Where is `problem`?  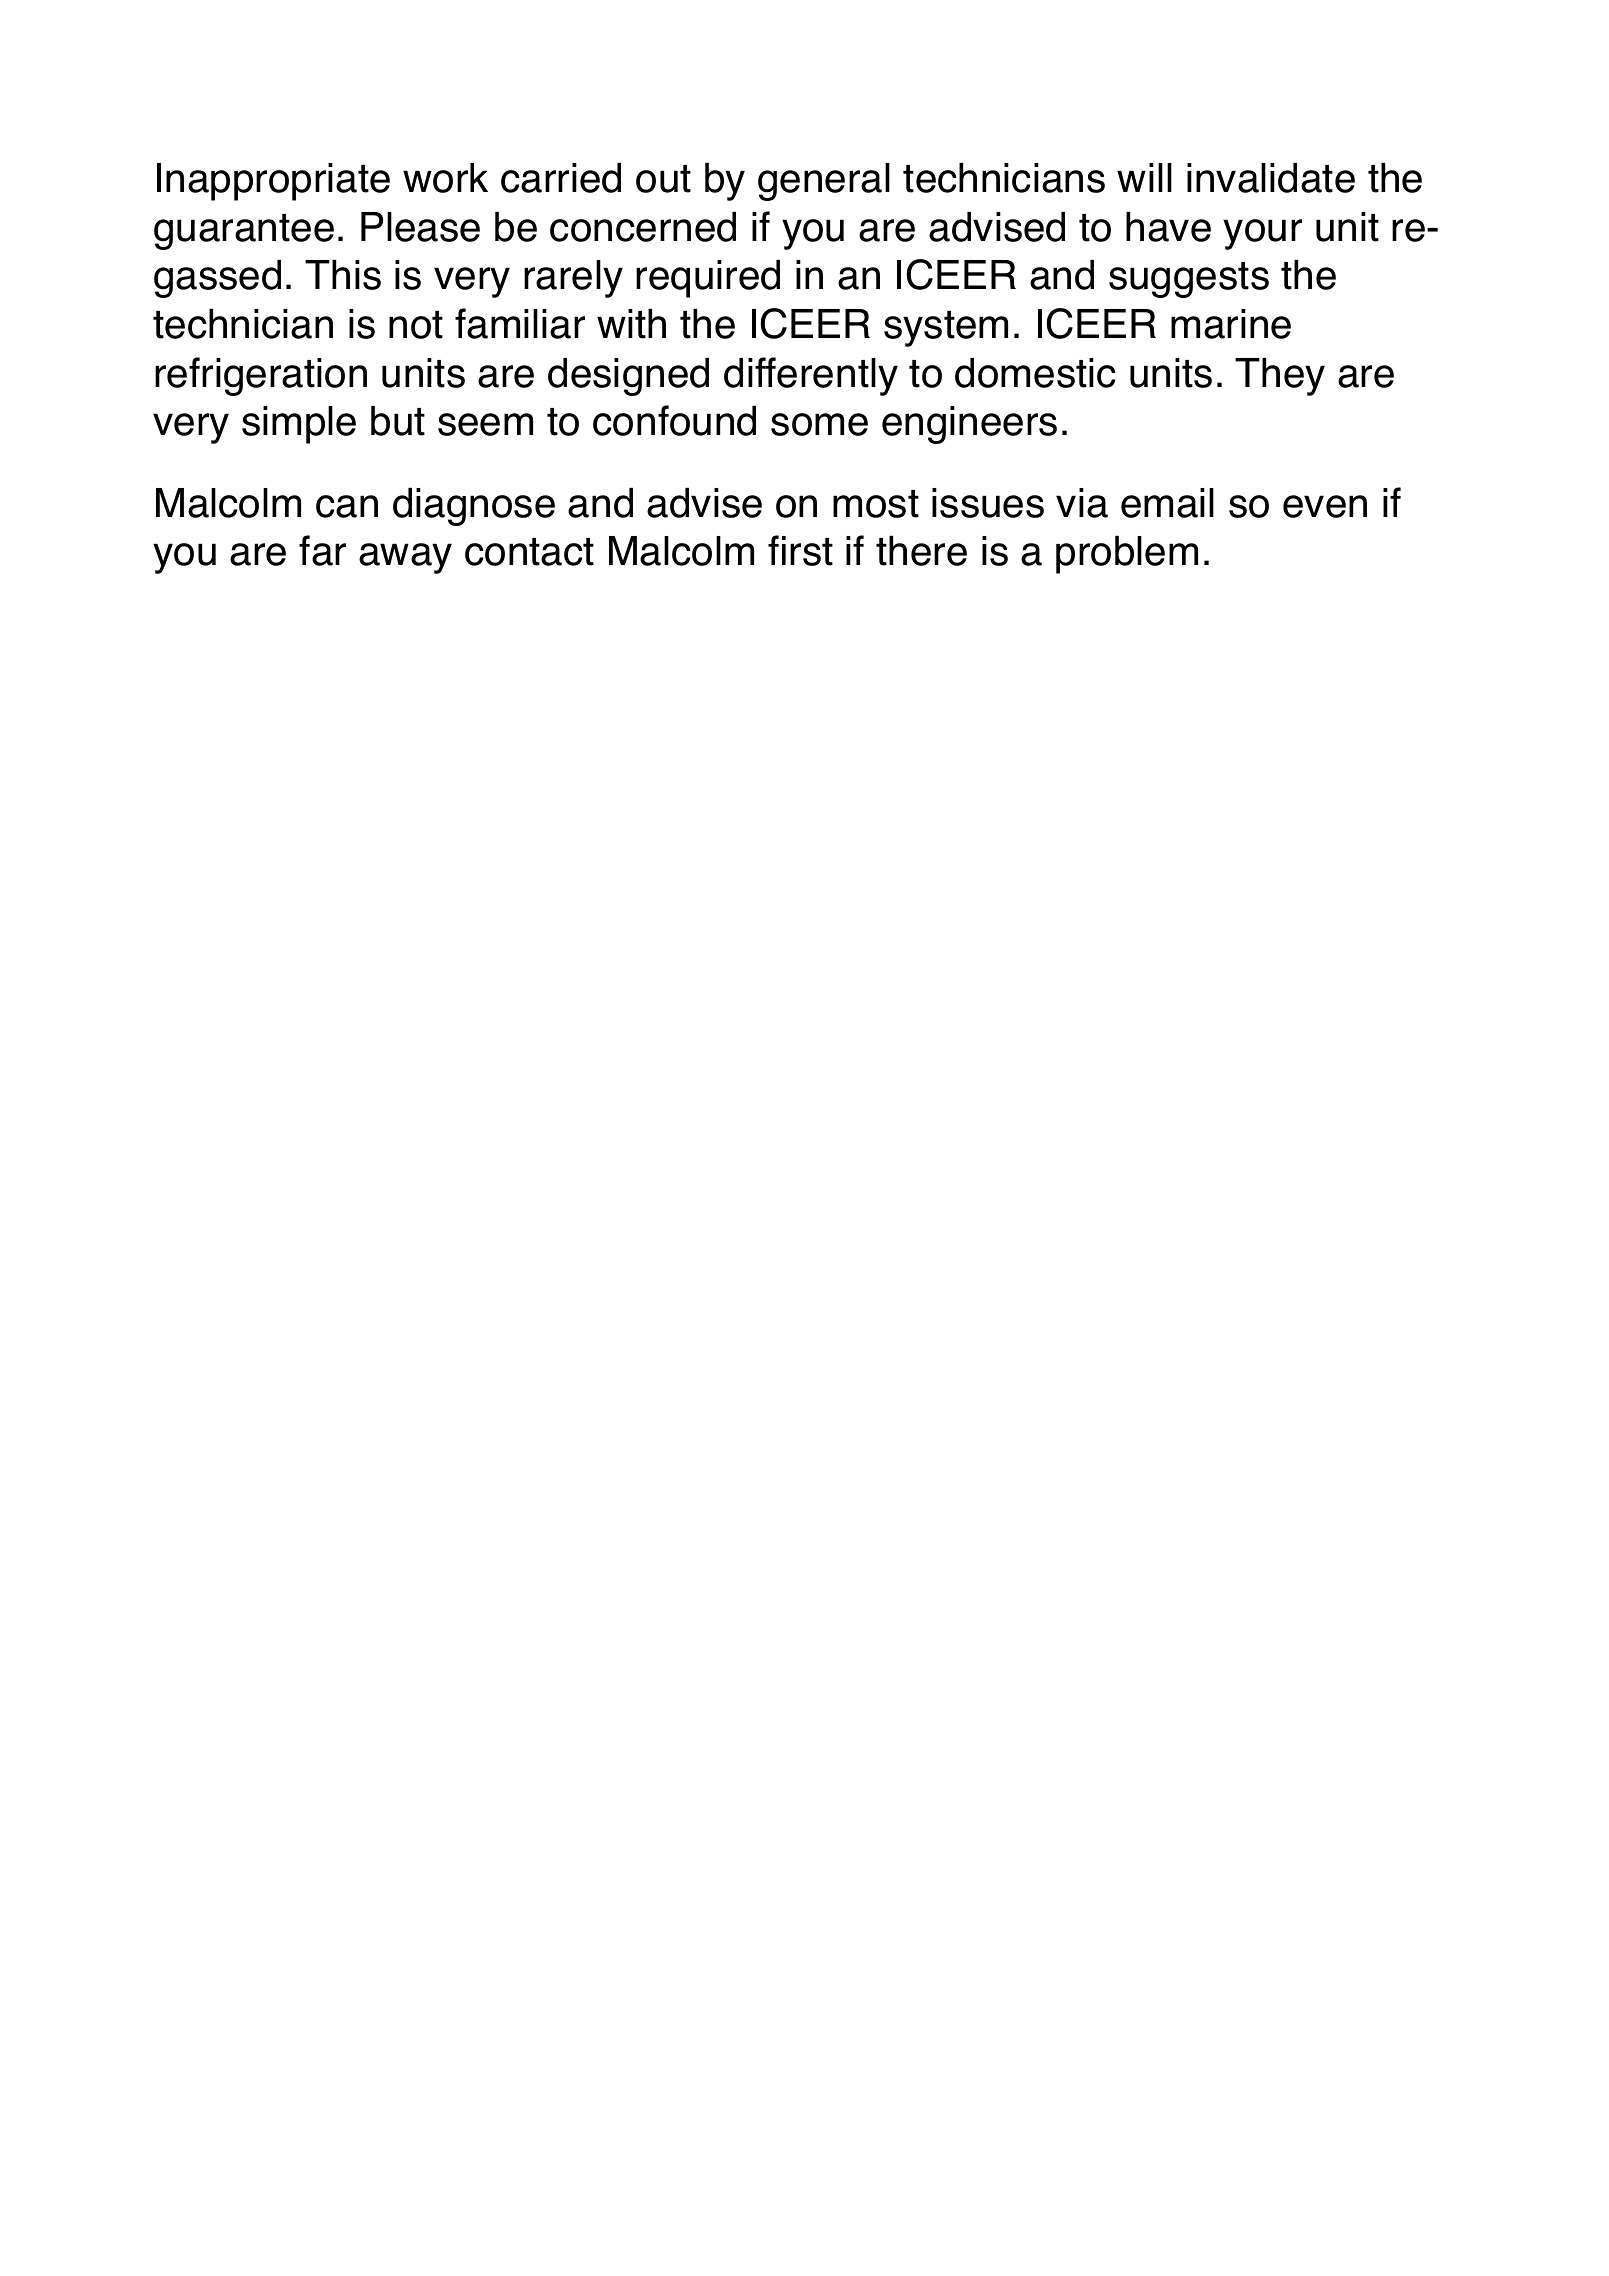
problem is located at coordinates (1127, 555).
